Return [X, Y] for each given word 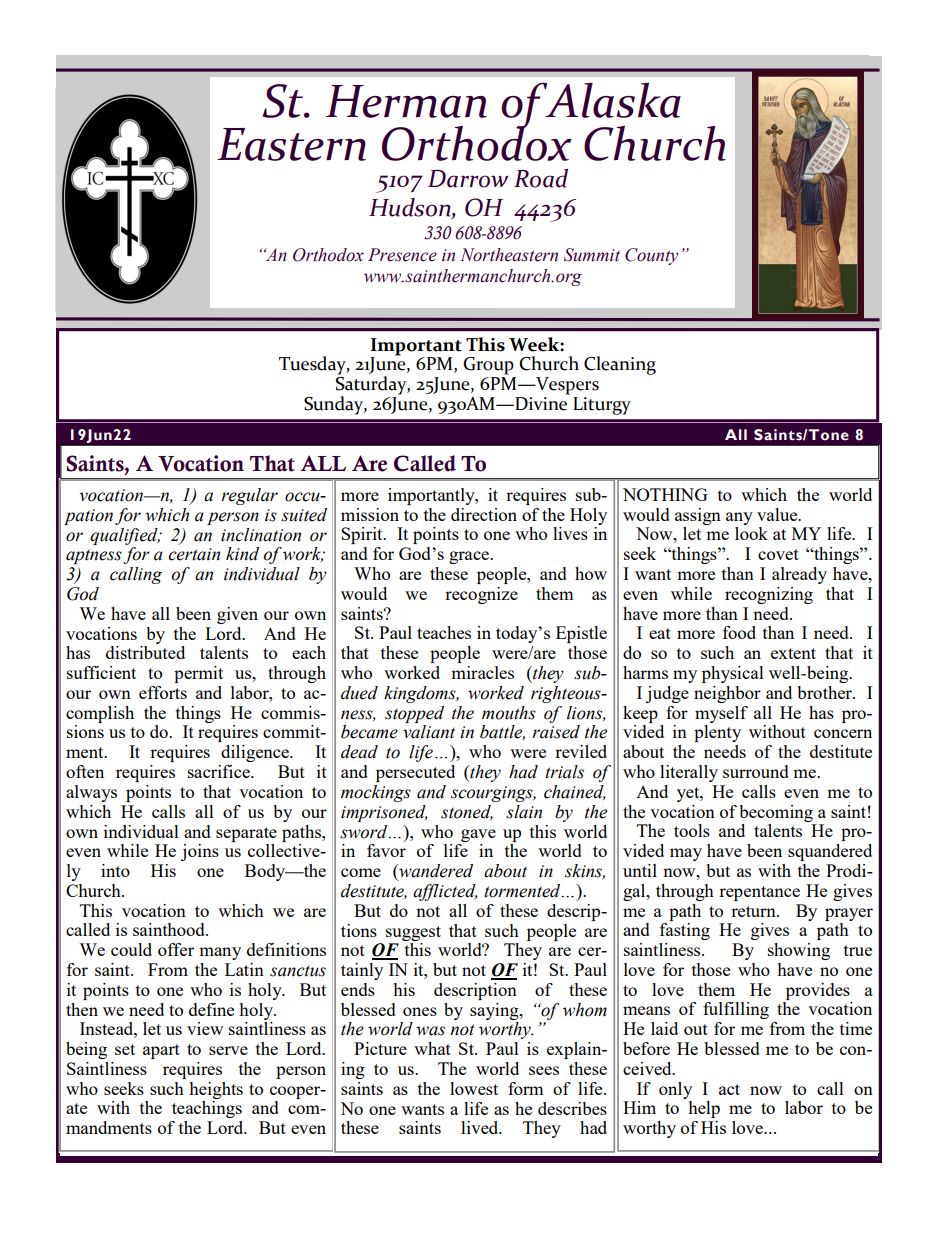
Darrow [468, 179]
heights [216, 1090]
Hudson [411, 208]
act [729, 1089]
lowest [474, 1088]
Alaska [612, 100]
